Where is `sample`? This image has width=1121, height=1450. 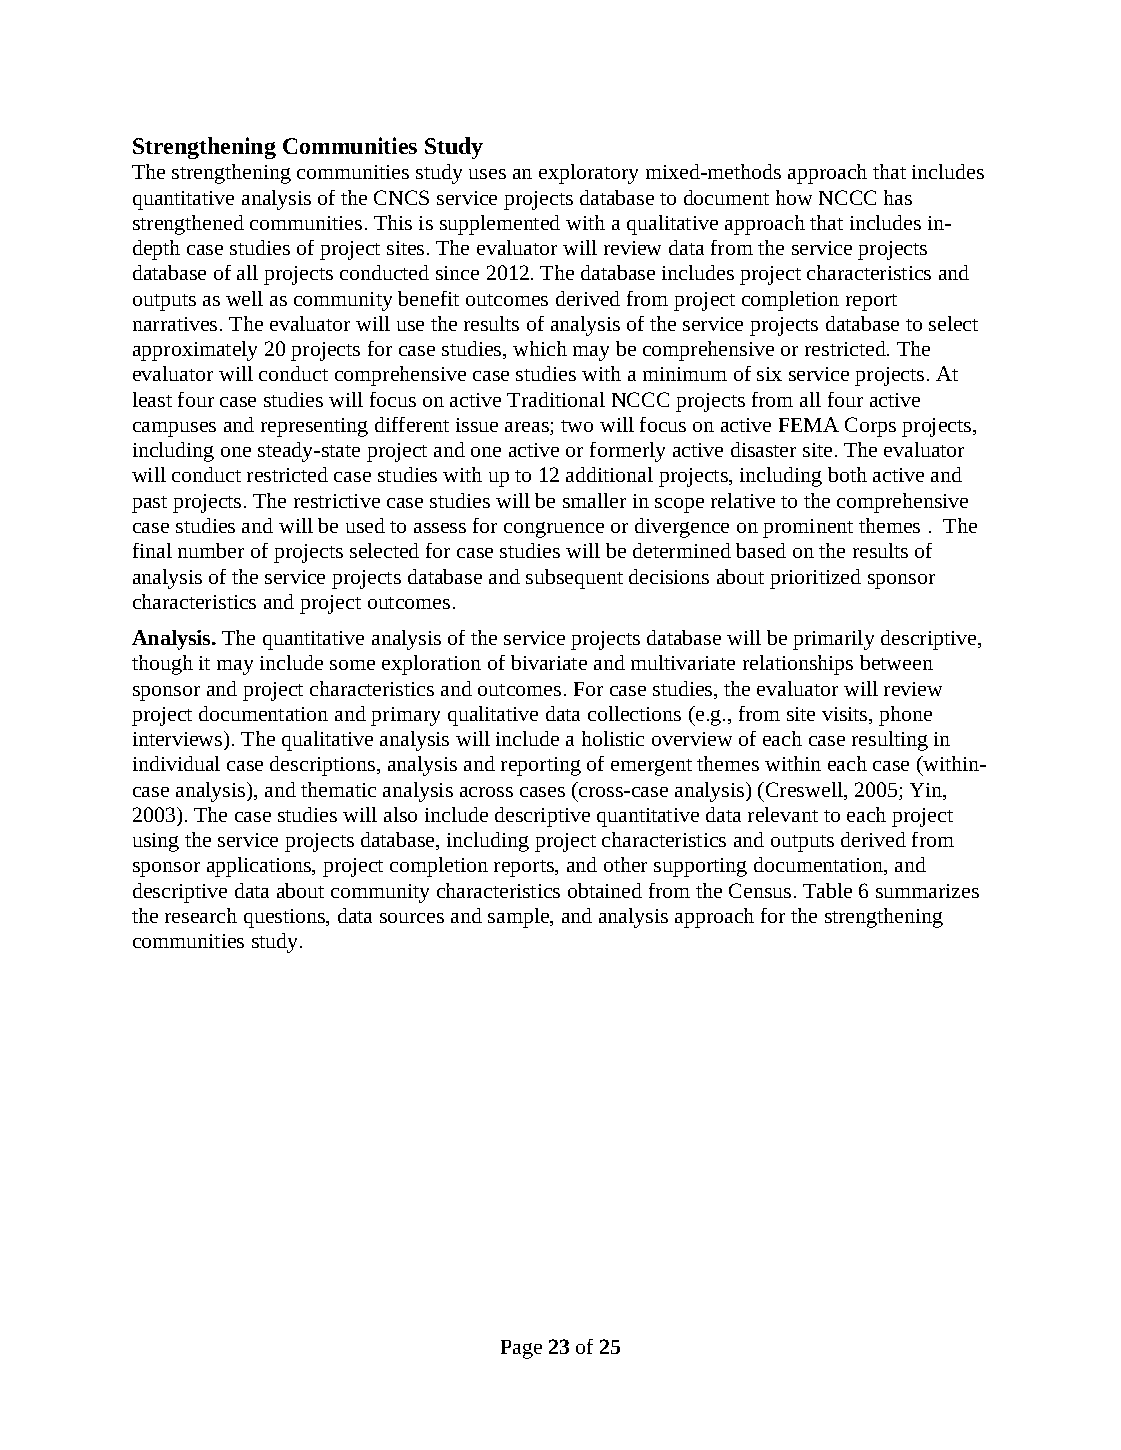 sample is located at coordinates (520, 918).
